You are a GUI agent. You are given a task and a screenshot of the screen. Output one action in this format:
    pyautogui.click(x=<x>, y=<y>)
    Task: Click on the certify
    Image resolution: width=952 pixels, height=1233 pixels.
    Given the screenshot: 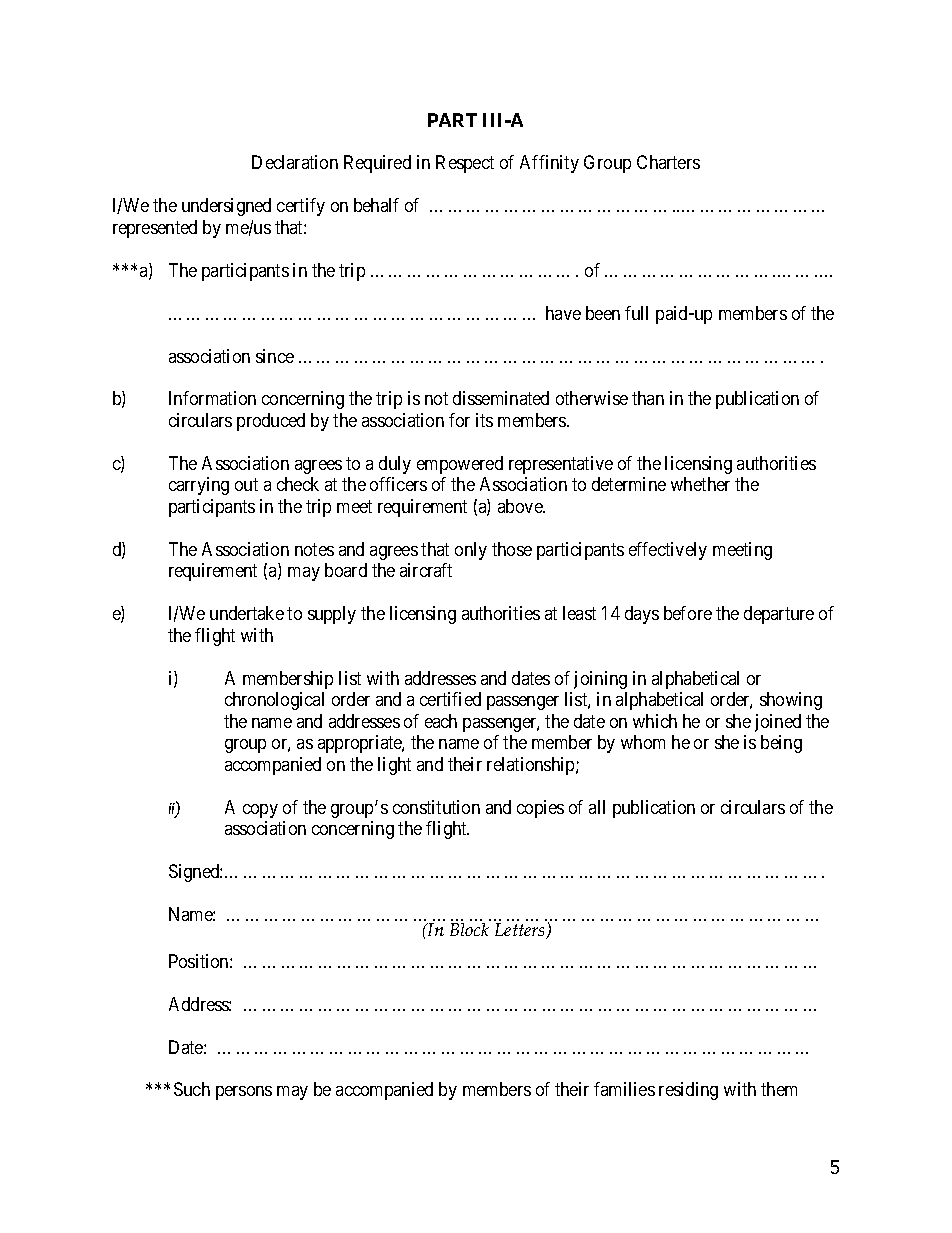 What is the action you would take?
    pyautogui.click(x=301, y=207)
